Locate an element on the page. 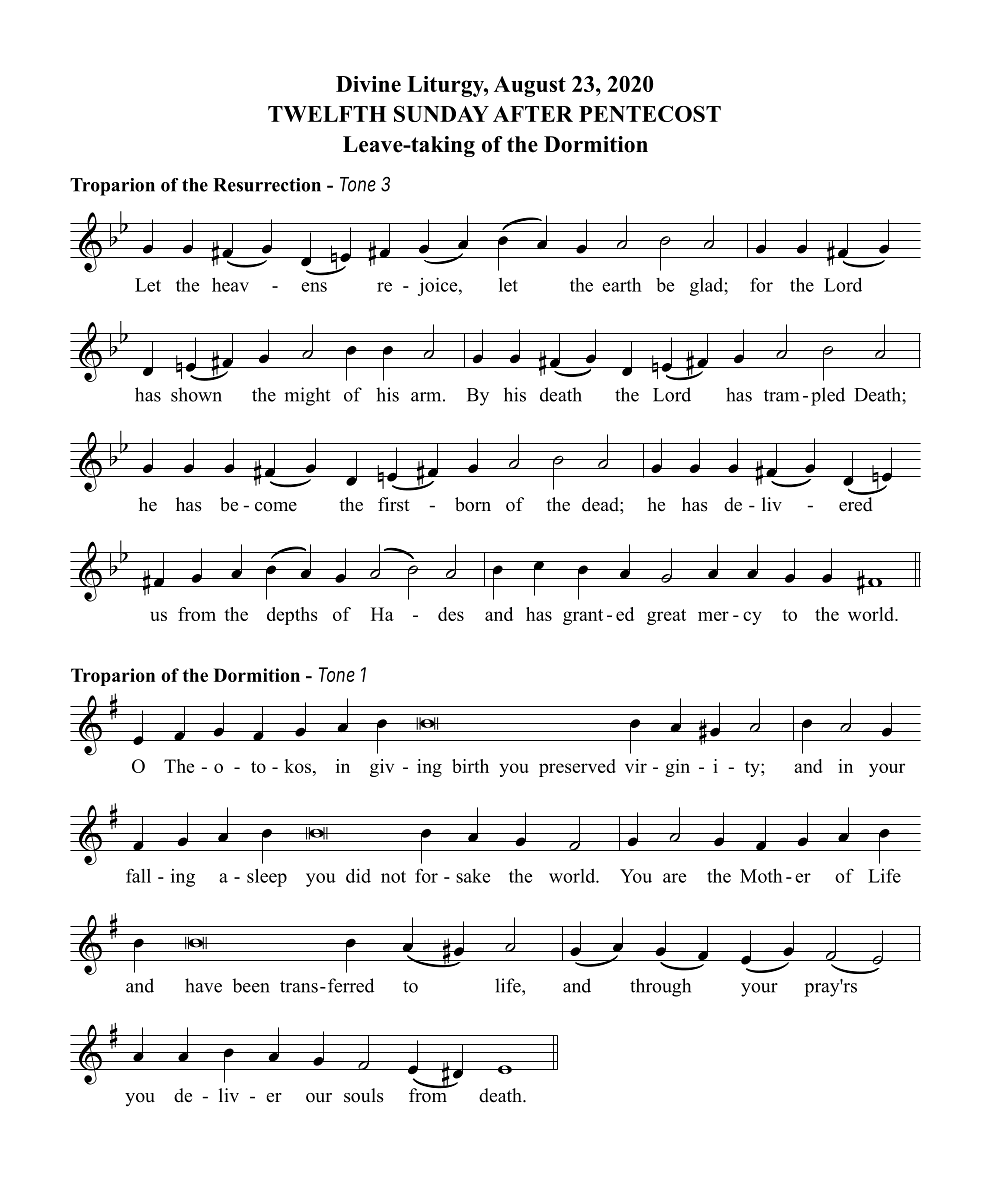 This document has height=1204, width=991. AFTER is located at coordinates (533, 114).
